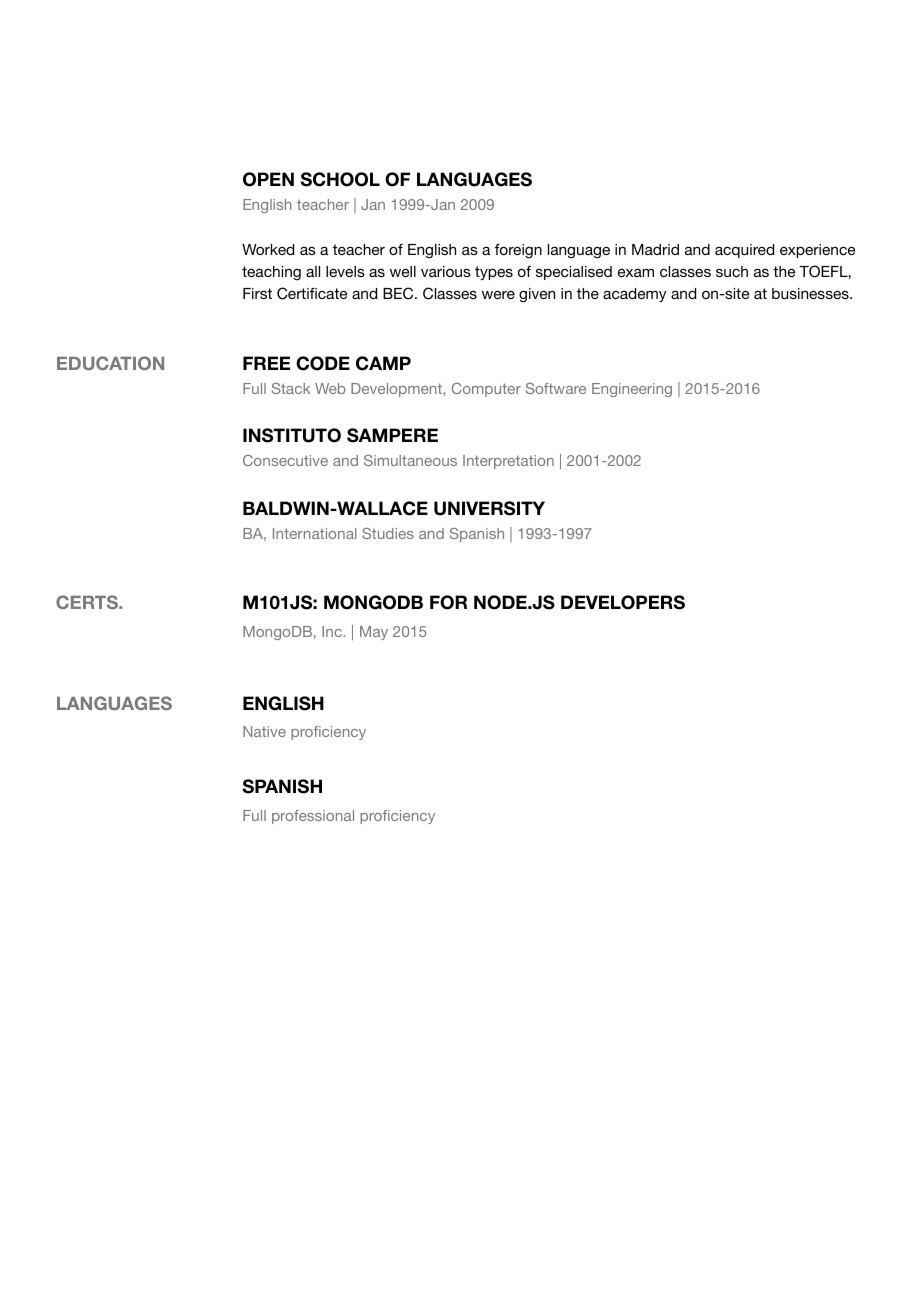 This page has width=924, height=1308. What do you see at coordinates (268, 179) in the page?
I see `OPEN` at bounding box center [268, 179].
